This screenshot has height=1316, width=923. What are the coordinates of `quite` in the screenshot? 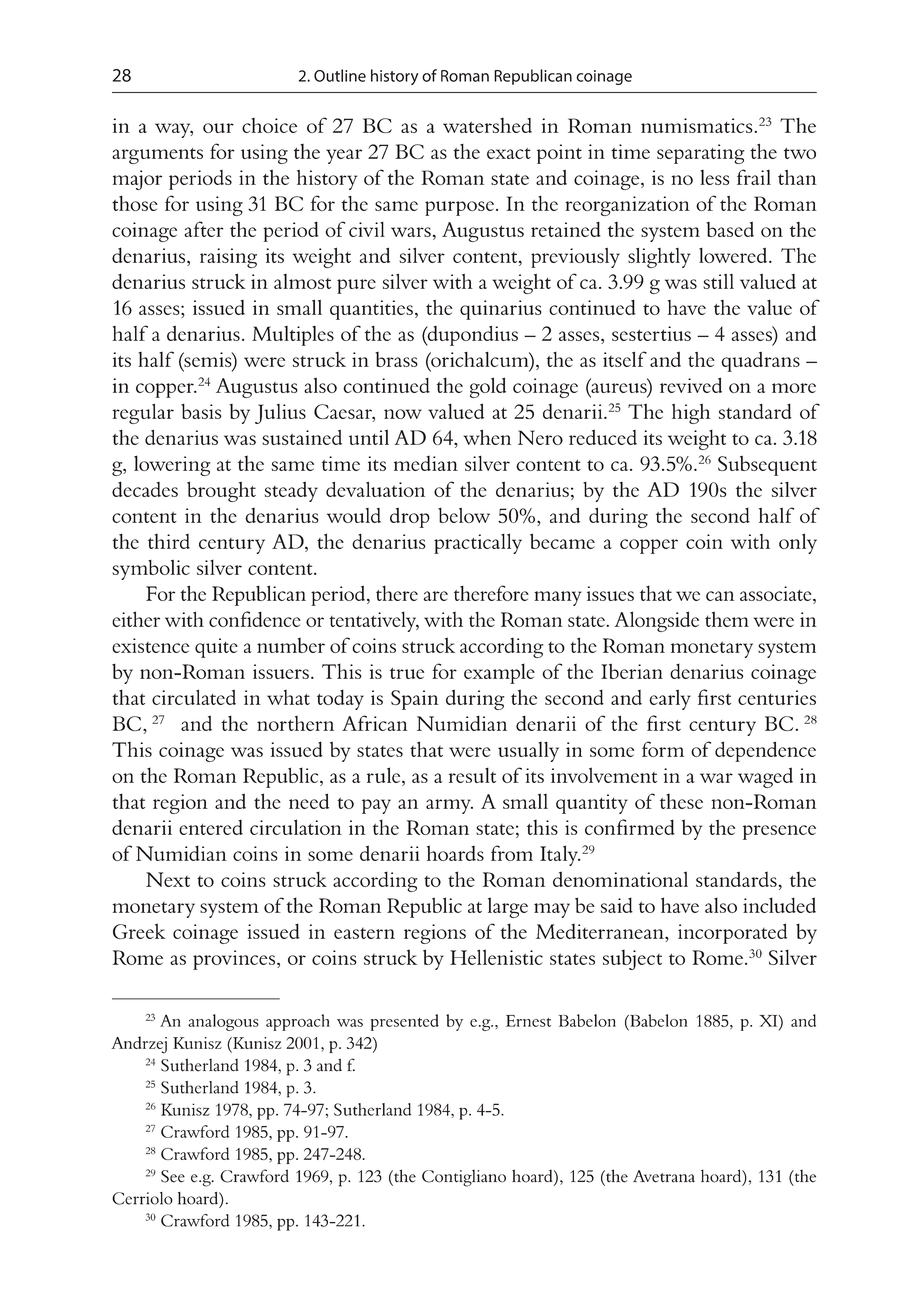 It's located at (216, 648).
